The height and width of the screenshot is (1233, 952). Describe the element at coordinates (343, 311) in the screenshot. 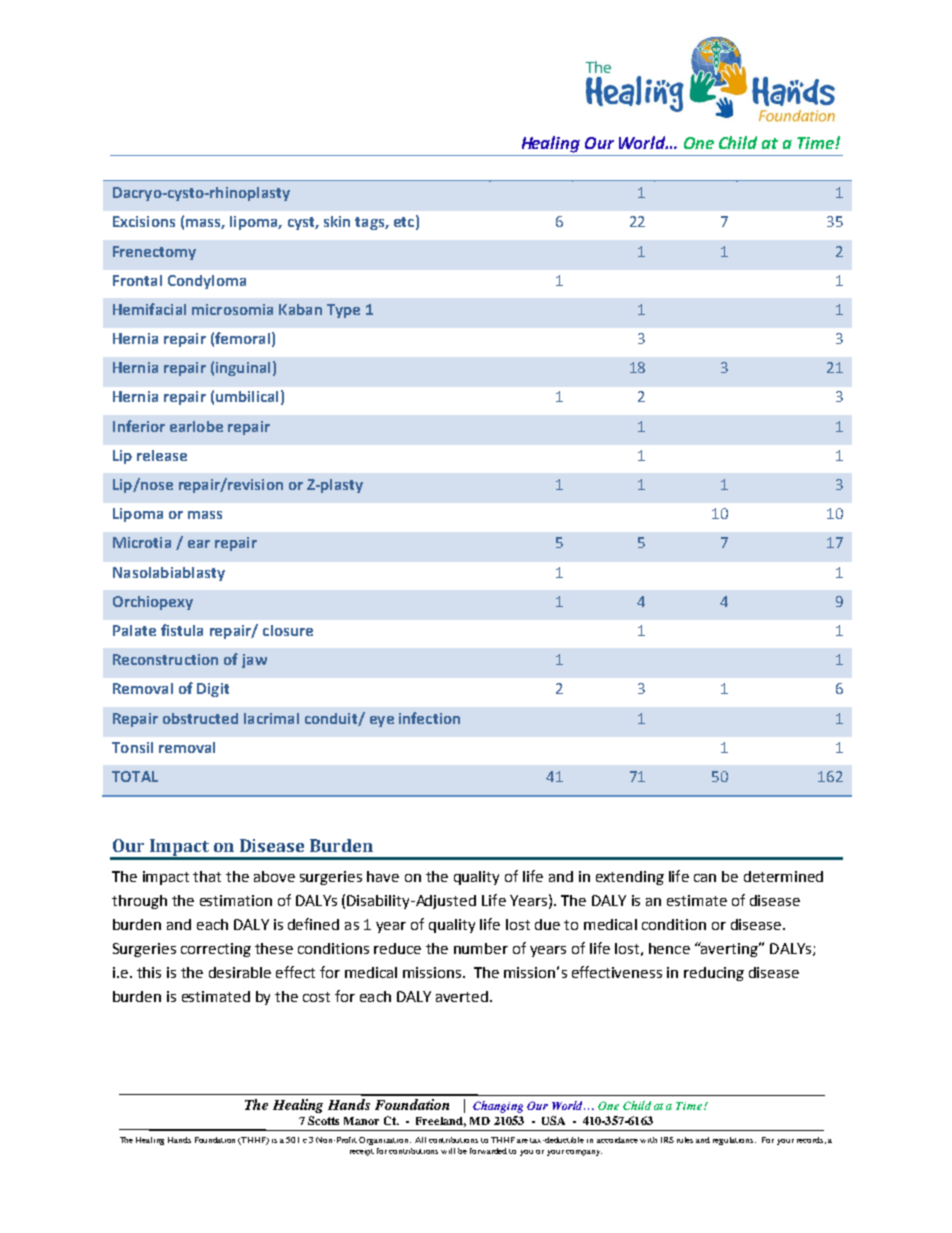

I see `Type` at that location.
